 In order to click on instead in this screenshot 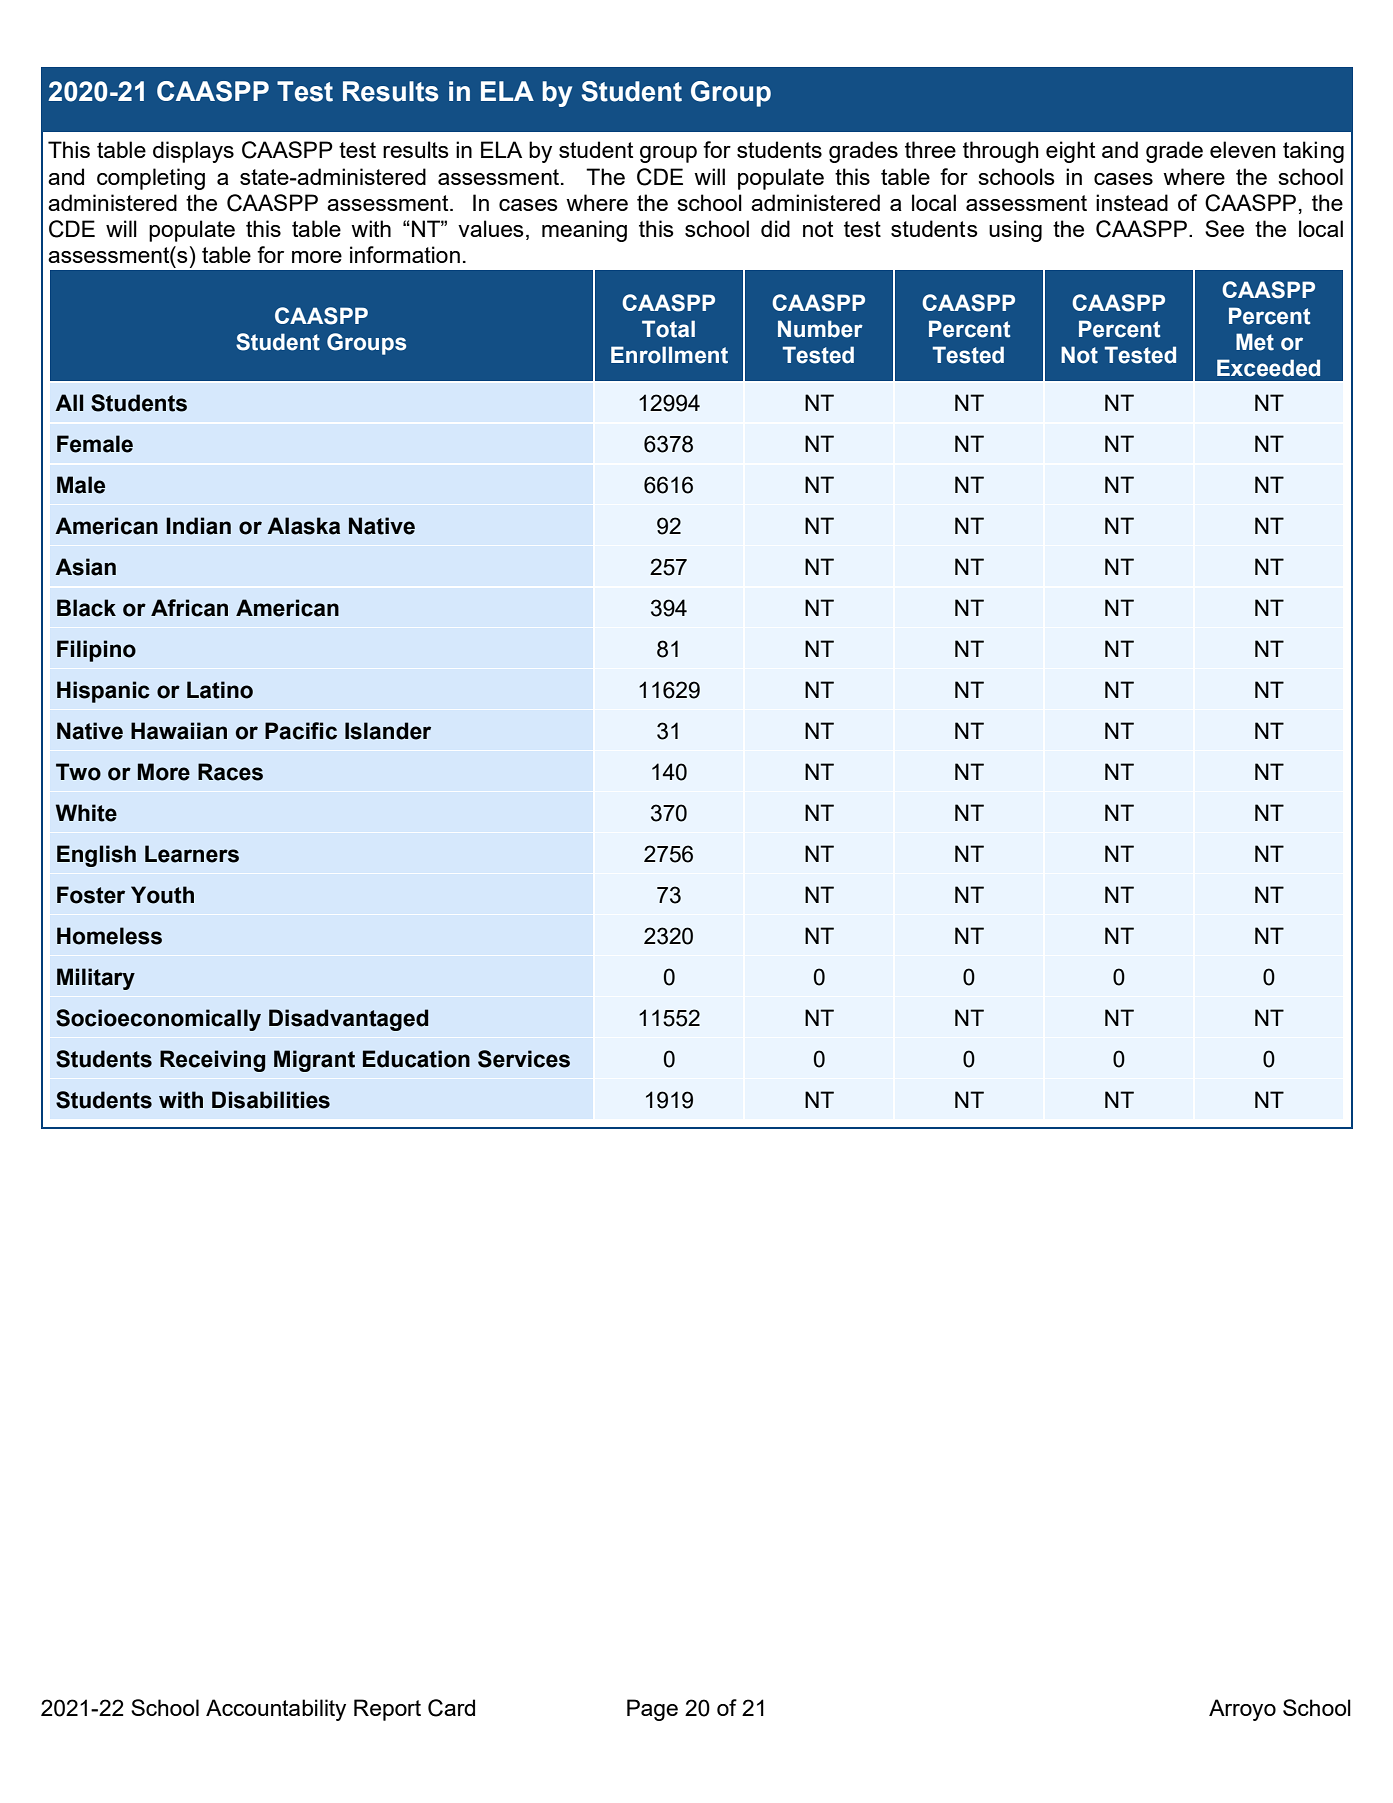, I will do `click(1132, 202)`.
